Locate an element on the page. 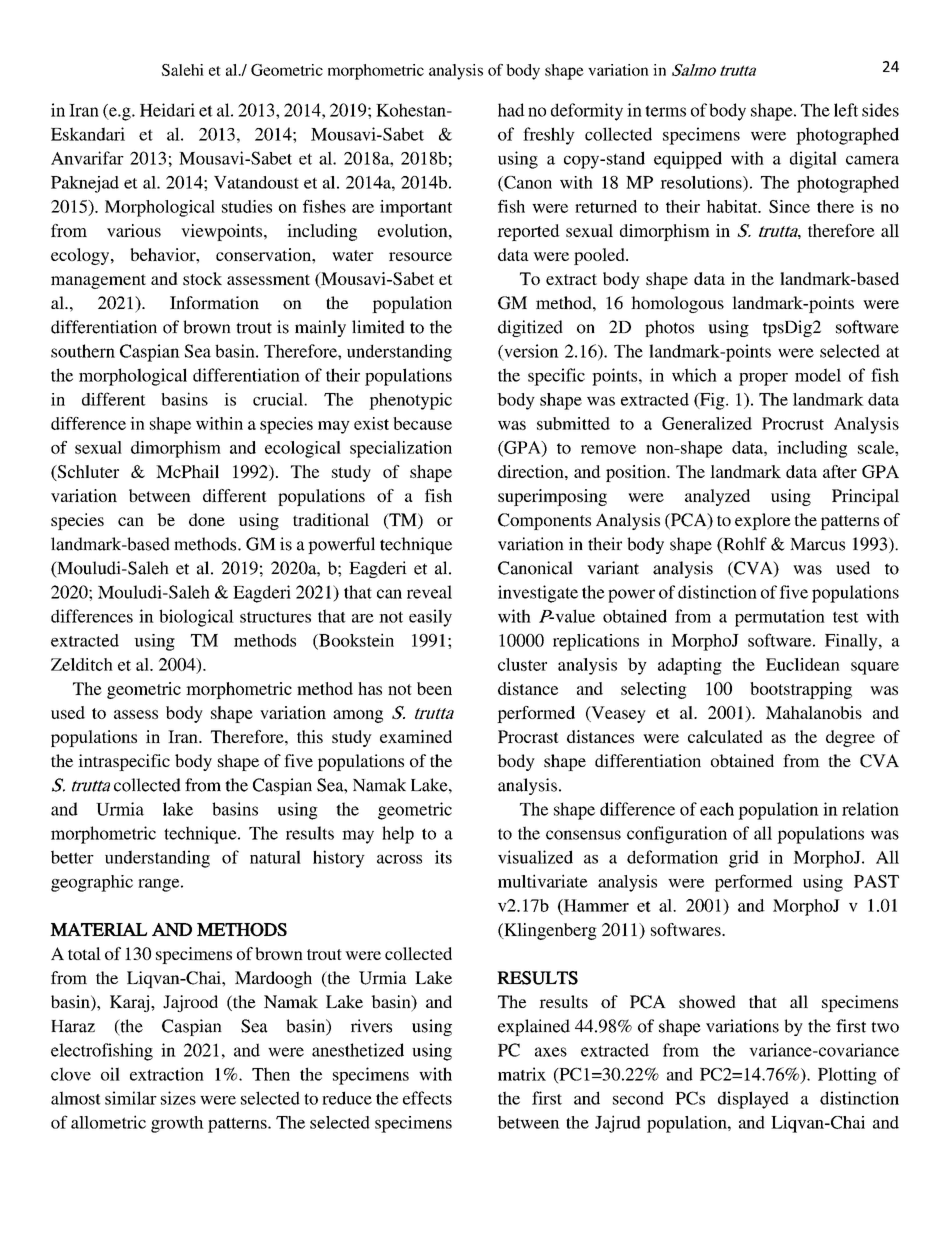  studies is located at coordinates (247, 206).
